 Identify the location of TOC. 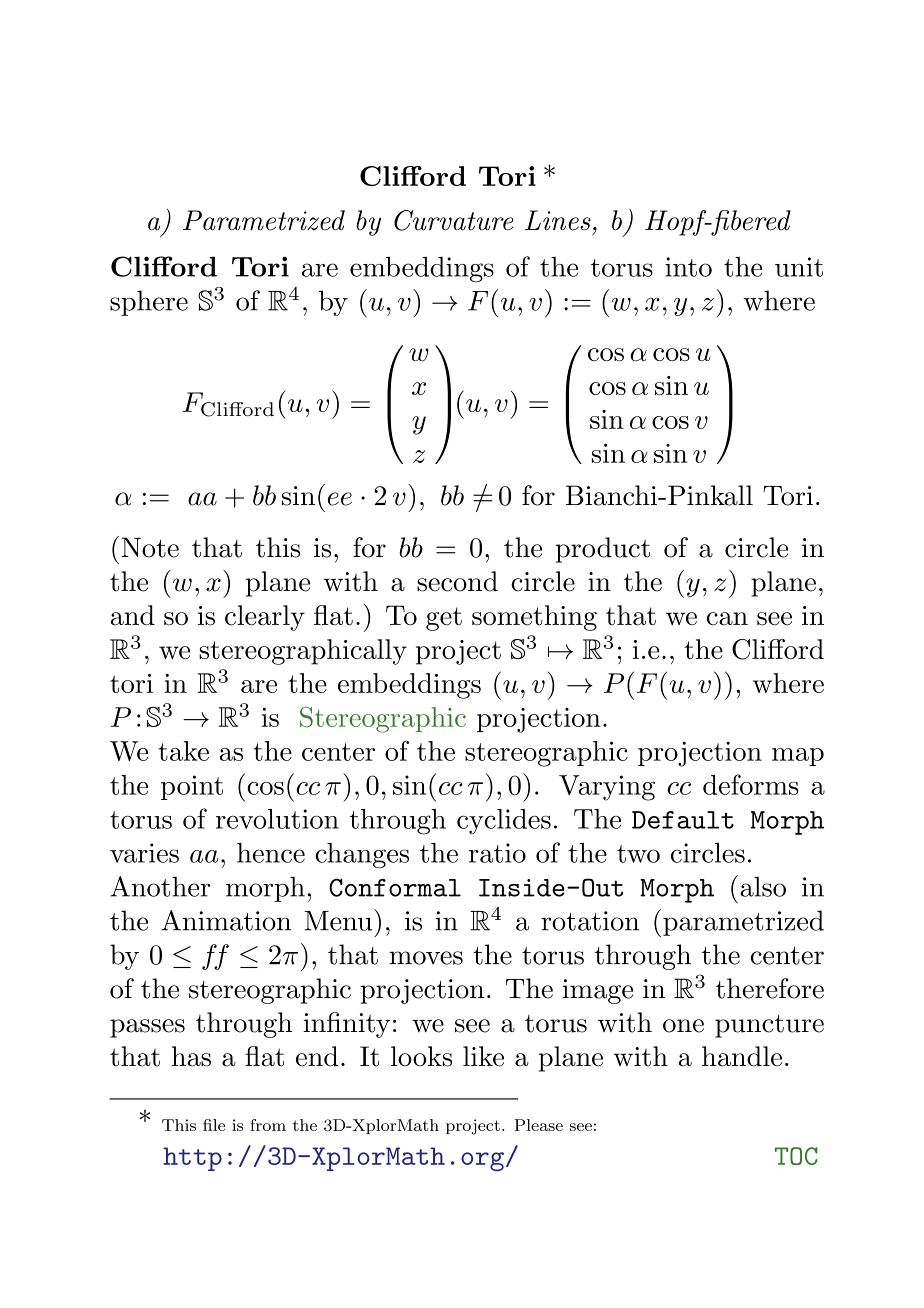
(796, 1156).
